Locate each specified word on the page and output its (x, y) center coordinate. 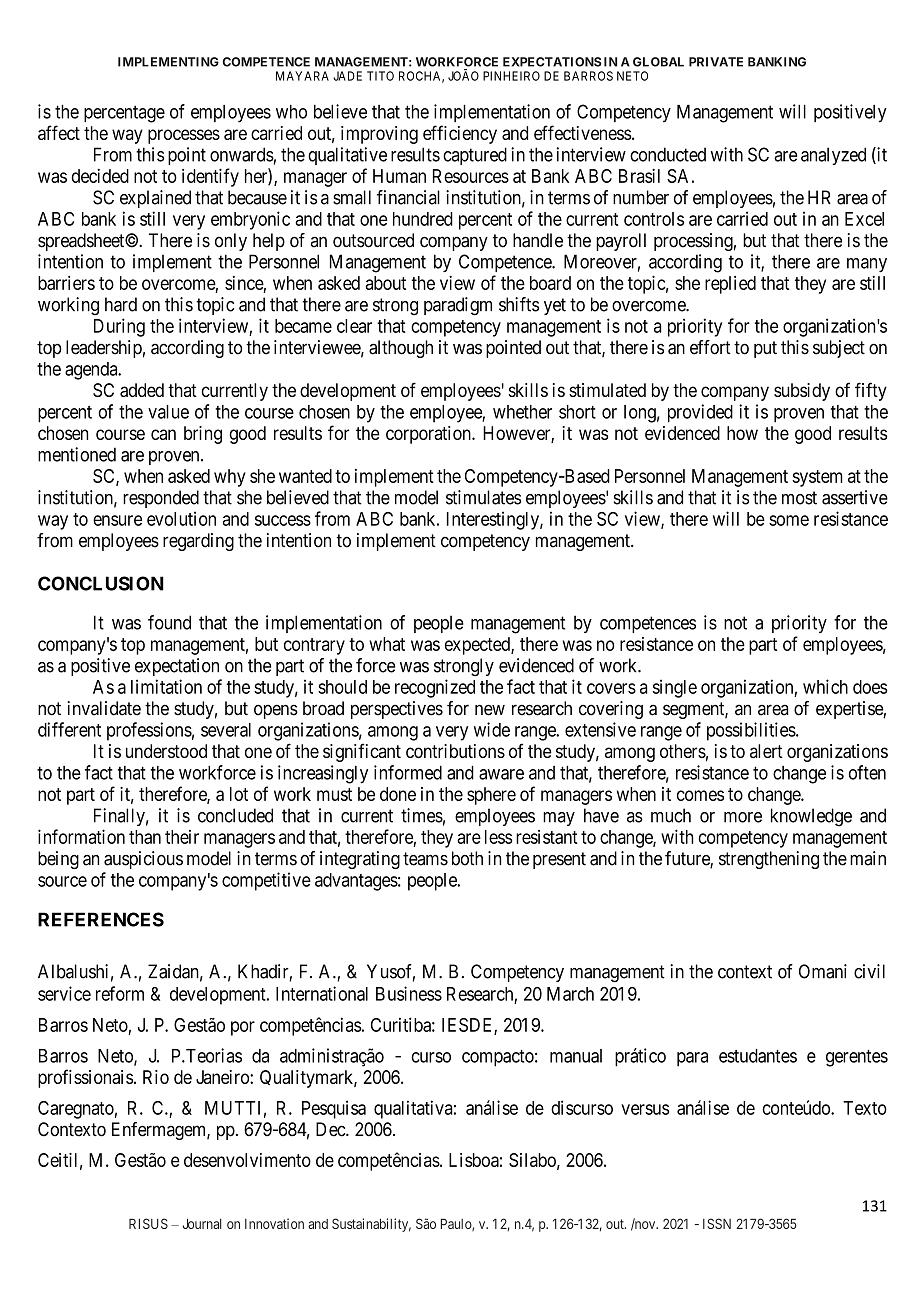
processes (184, 136)
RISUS (148, 1223)
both (467, 858)
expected (478, 646)
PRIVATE (716, 62)
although (401, 349)
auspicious (143, 860)
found (169, 622)
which (825, 686)
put (765, 349)
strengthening (769, 860)
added (142, 390)
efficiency (460, 134)
